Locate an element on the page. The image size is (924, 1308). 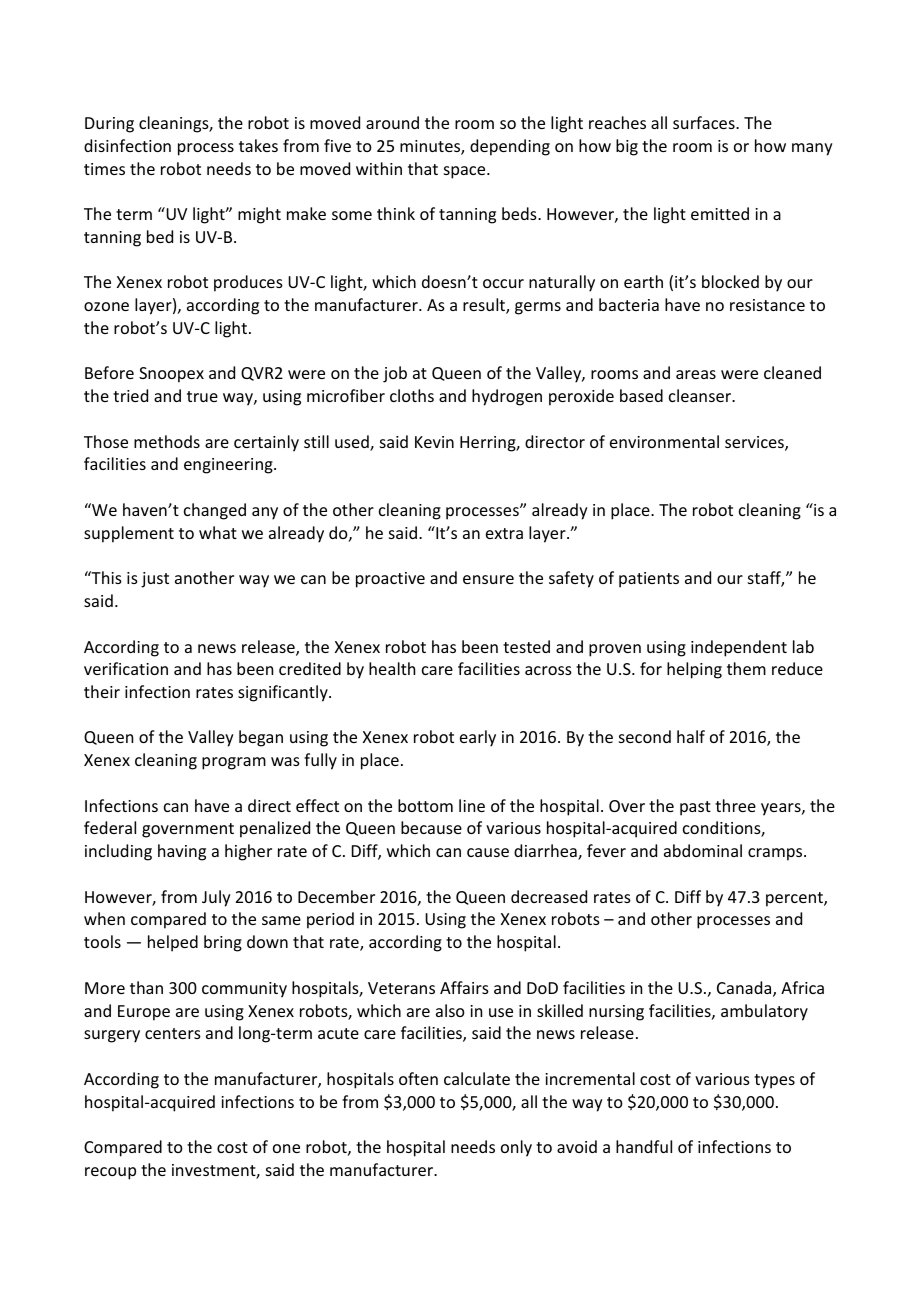
recoup is located at coordinates (110, 1173).
